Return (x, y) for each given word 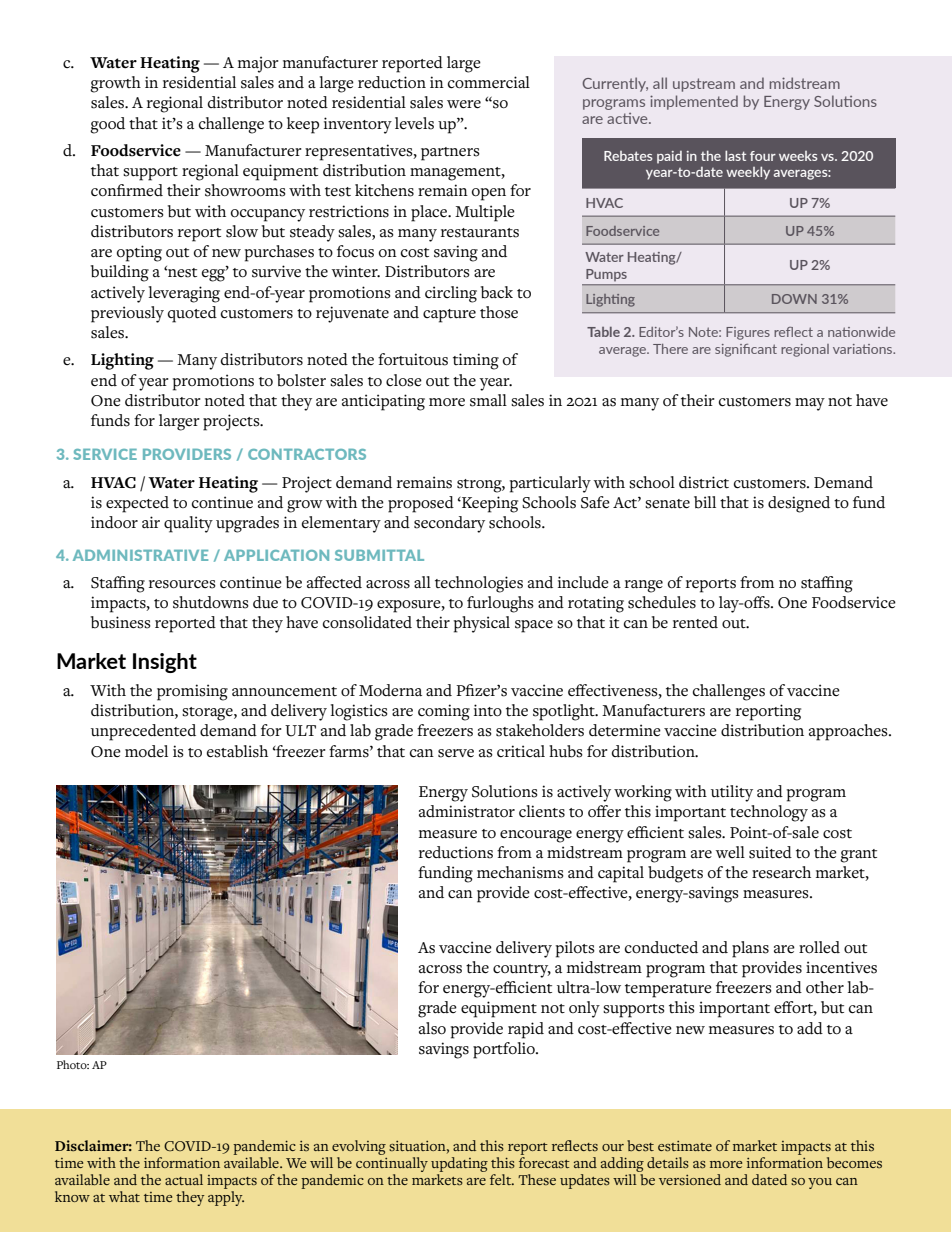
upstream (704, 85)
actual (184, 1179)
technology (769, 813)
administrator (467, 811)
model (146, 751)
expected (137, 504)
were (464, 104)
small (488, 400)
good (107, 125)
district (704, 482)
